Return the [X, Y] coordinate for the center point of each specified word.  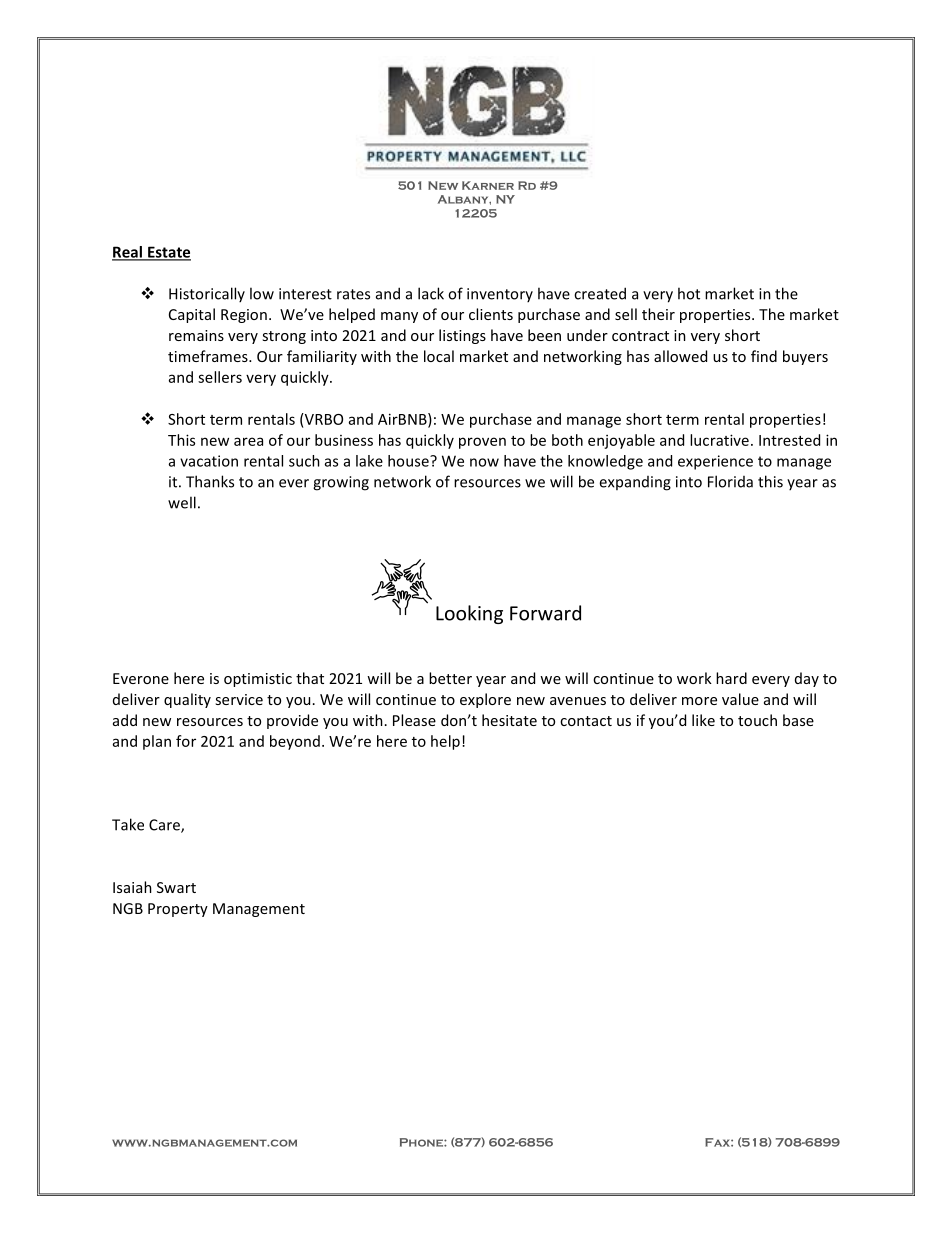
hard [731, 678]
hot [689, 293]
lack [431, 293]
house [409, 461]
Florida [730, 481]
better [450, 678]
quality [187, 700]
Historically [207, 294]
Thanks [210, 481]
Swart [176, 887]
